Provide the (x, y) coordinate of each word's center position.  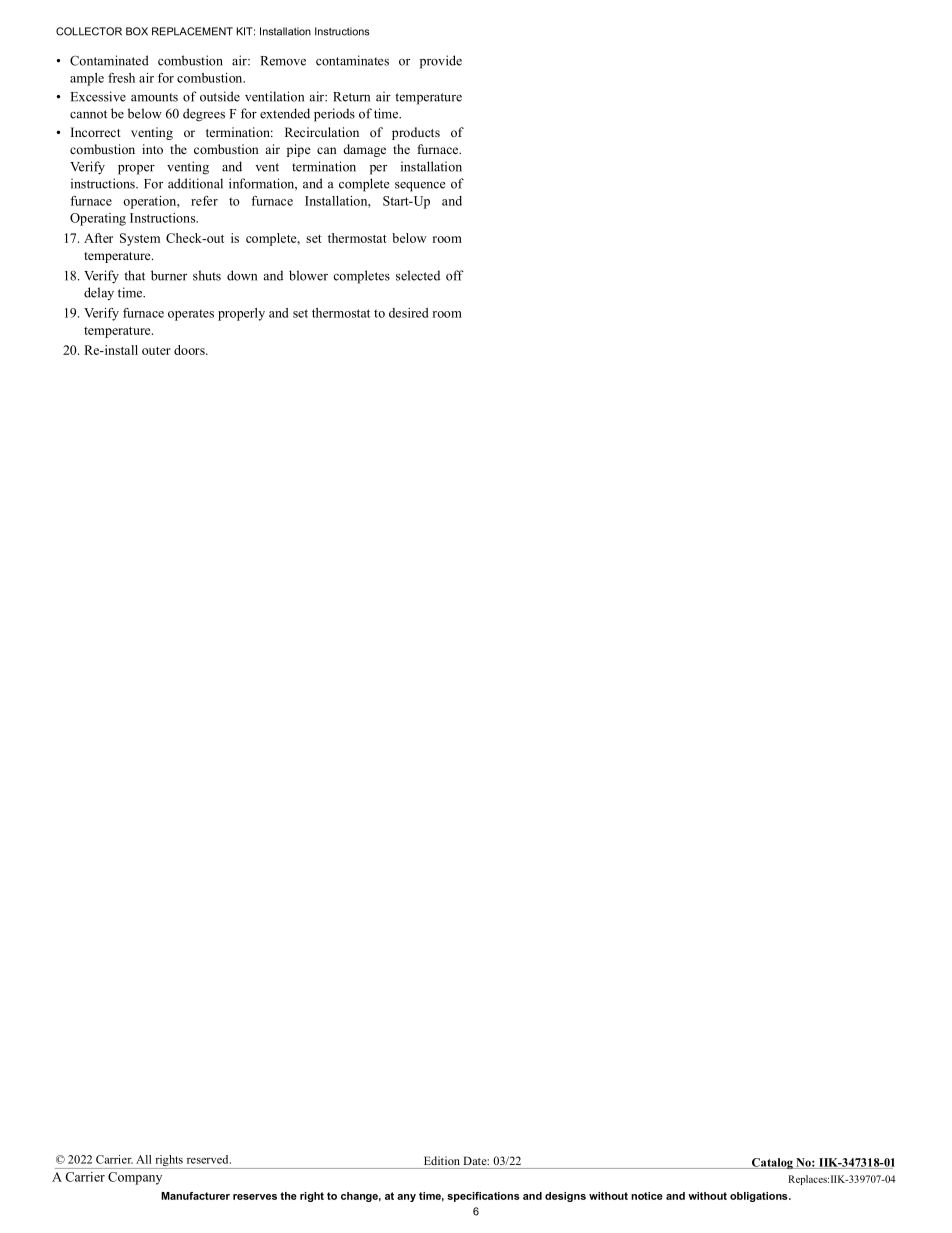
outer (156, 351)
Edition (442, 1160)
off (455, 275)
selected (418, 275)
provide (441, 62)
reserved (209, 1159)
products (416, 133)
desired (408, 313)
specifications (483, 1197)
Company (135, 1178)
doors (190, 350)
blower (308, 275)
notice (647, 1196)
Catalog (772, 1163)
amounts (154, 97)
